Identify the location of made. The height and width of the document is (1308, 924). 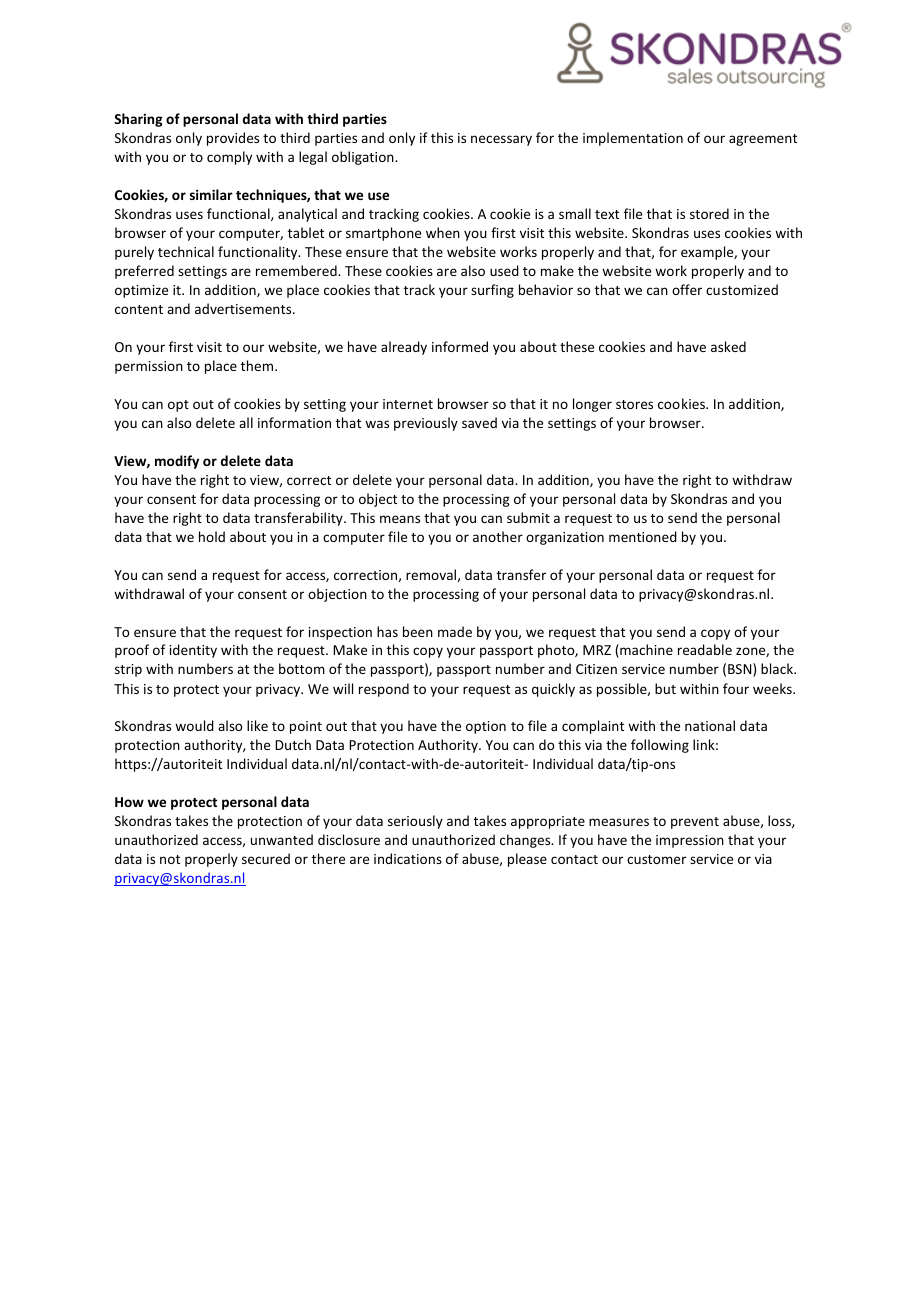
(455, 631).
